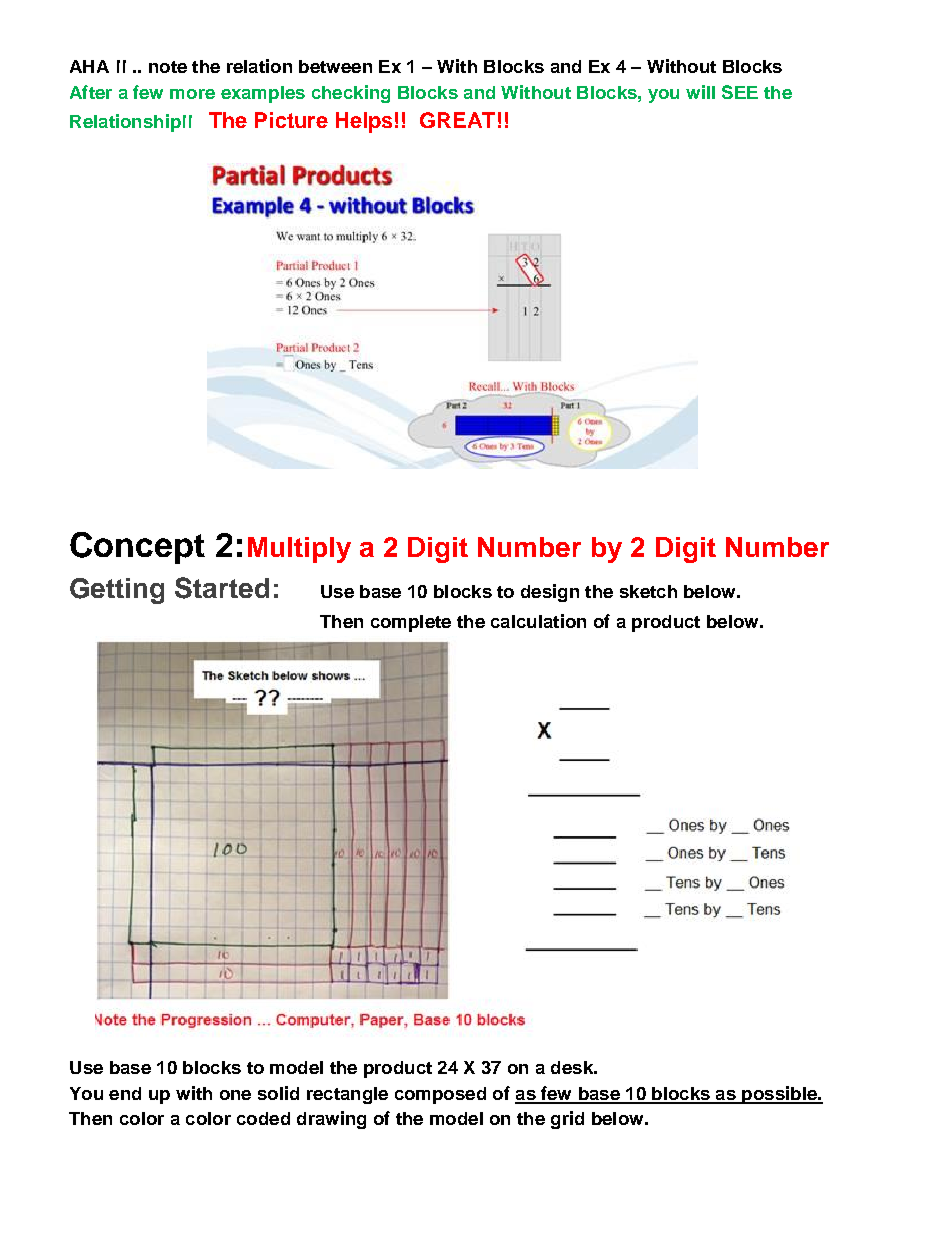 Image resolution: width=952 pixels, height=1233 pixels. I want to click on end, so click(125, 1093).
